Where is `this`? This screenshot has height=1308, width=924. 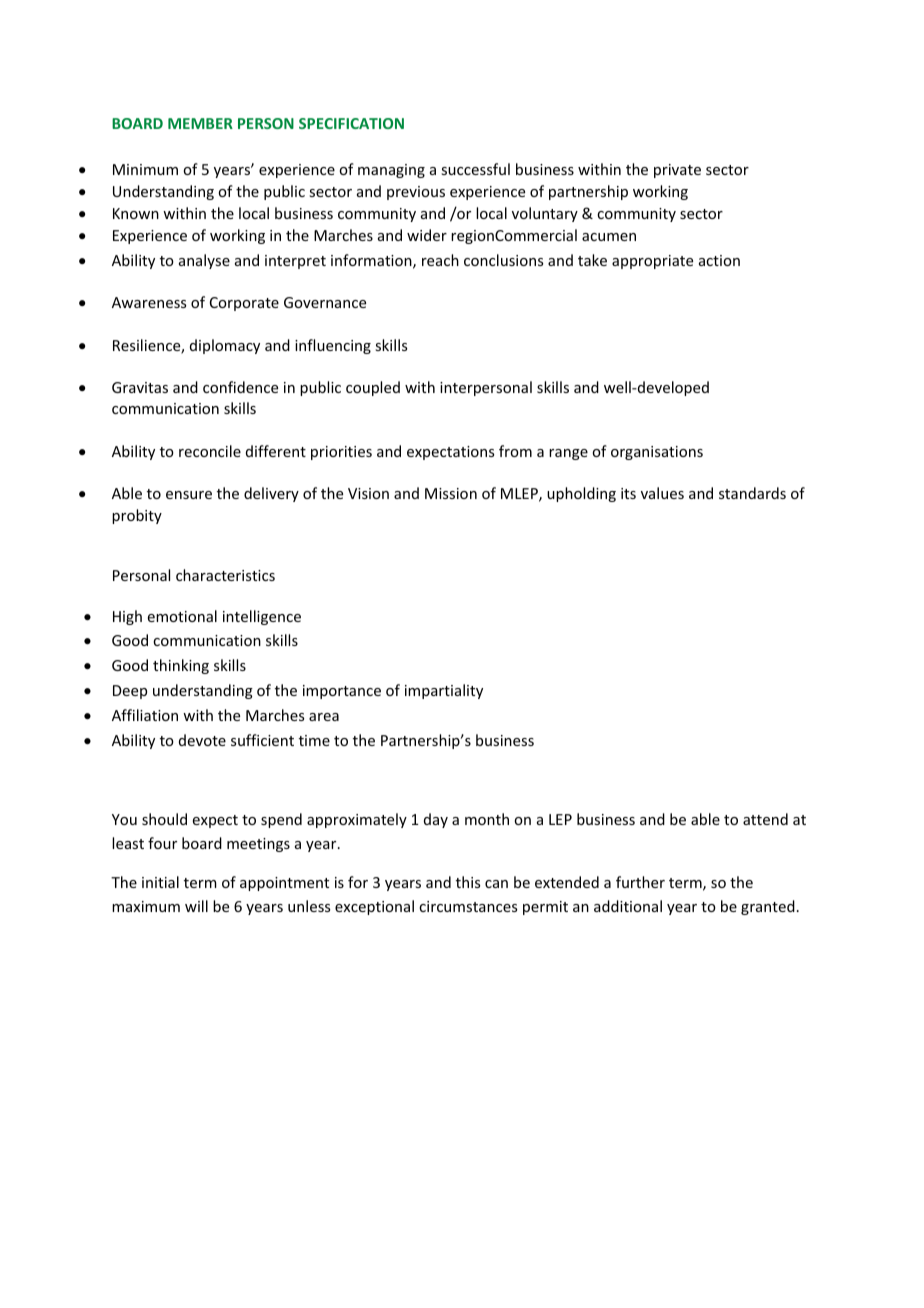 this is located at coordinates (468, 882).
